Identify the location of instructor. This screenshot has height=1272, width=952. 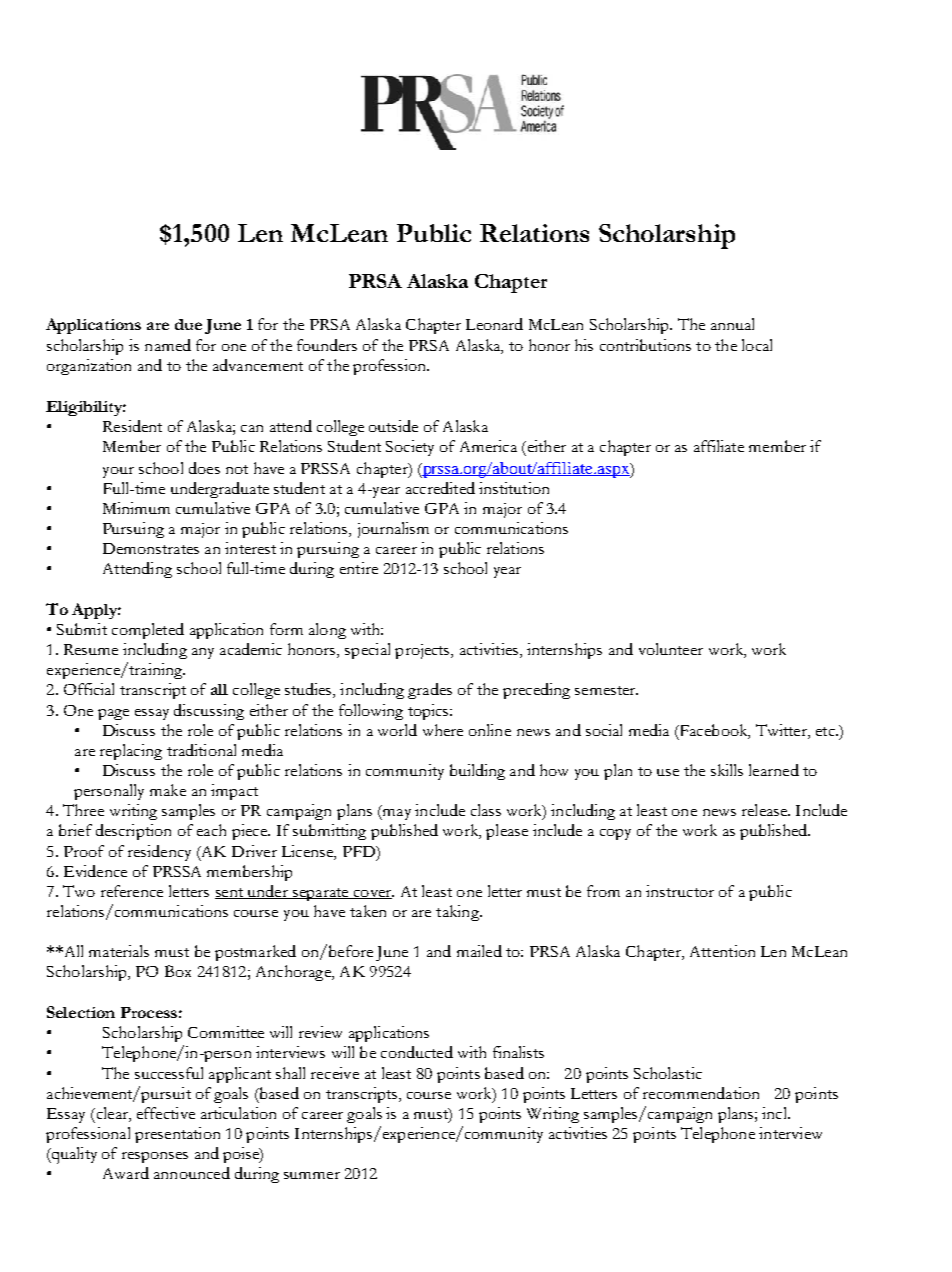
(680, 891).
